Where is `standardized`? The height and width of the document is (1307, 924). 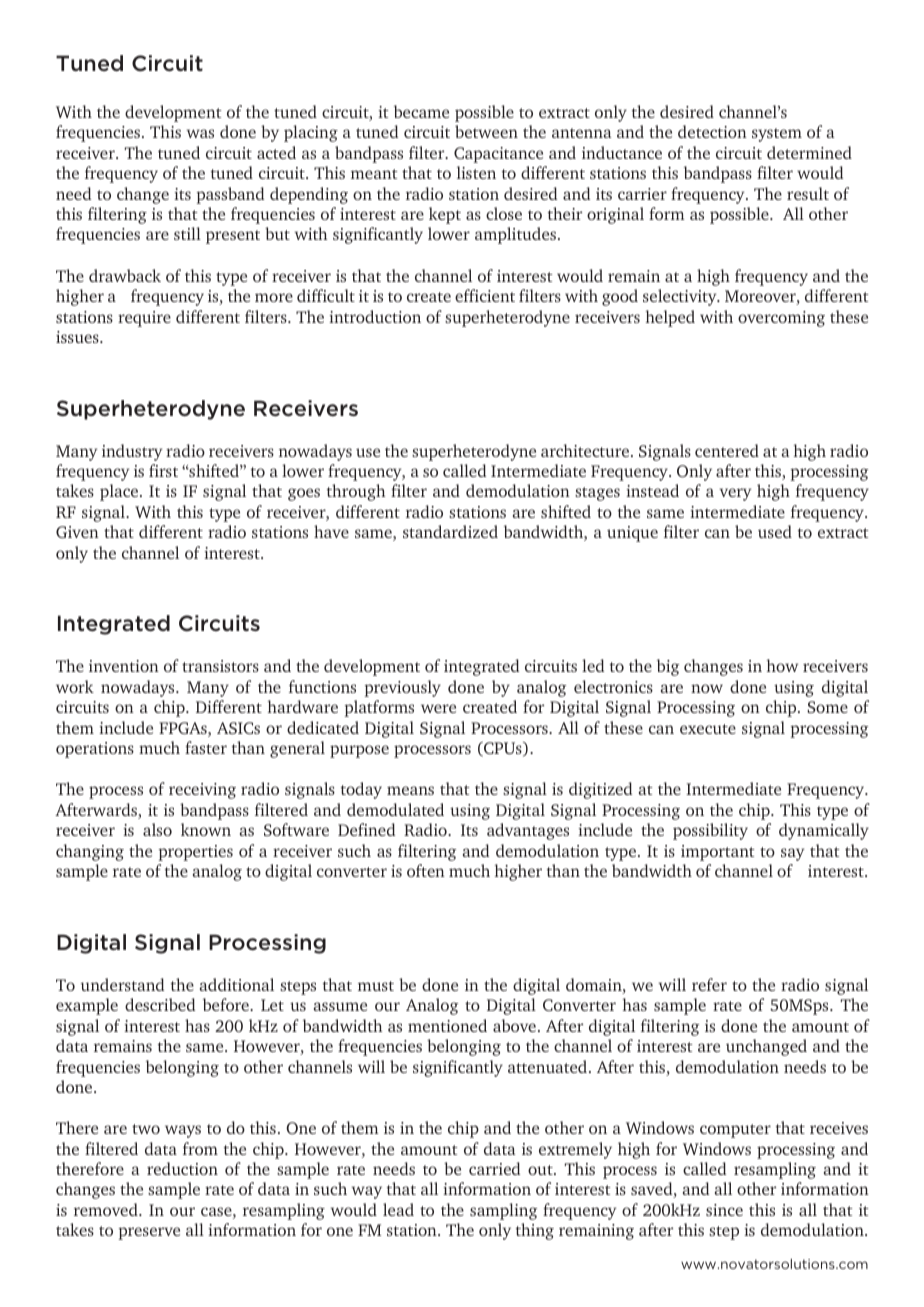 standardized is located at coordinates (450, 531).
